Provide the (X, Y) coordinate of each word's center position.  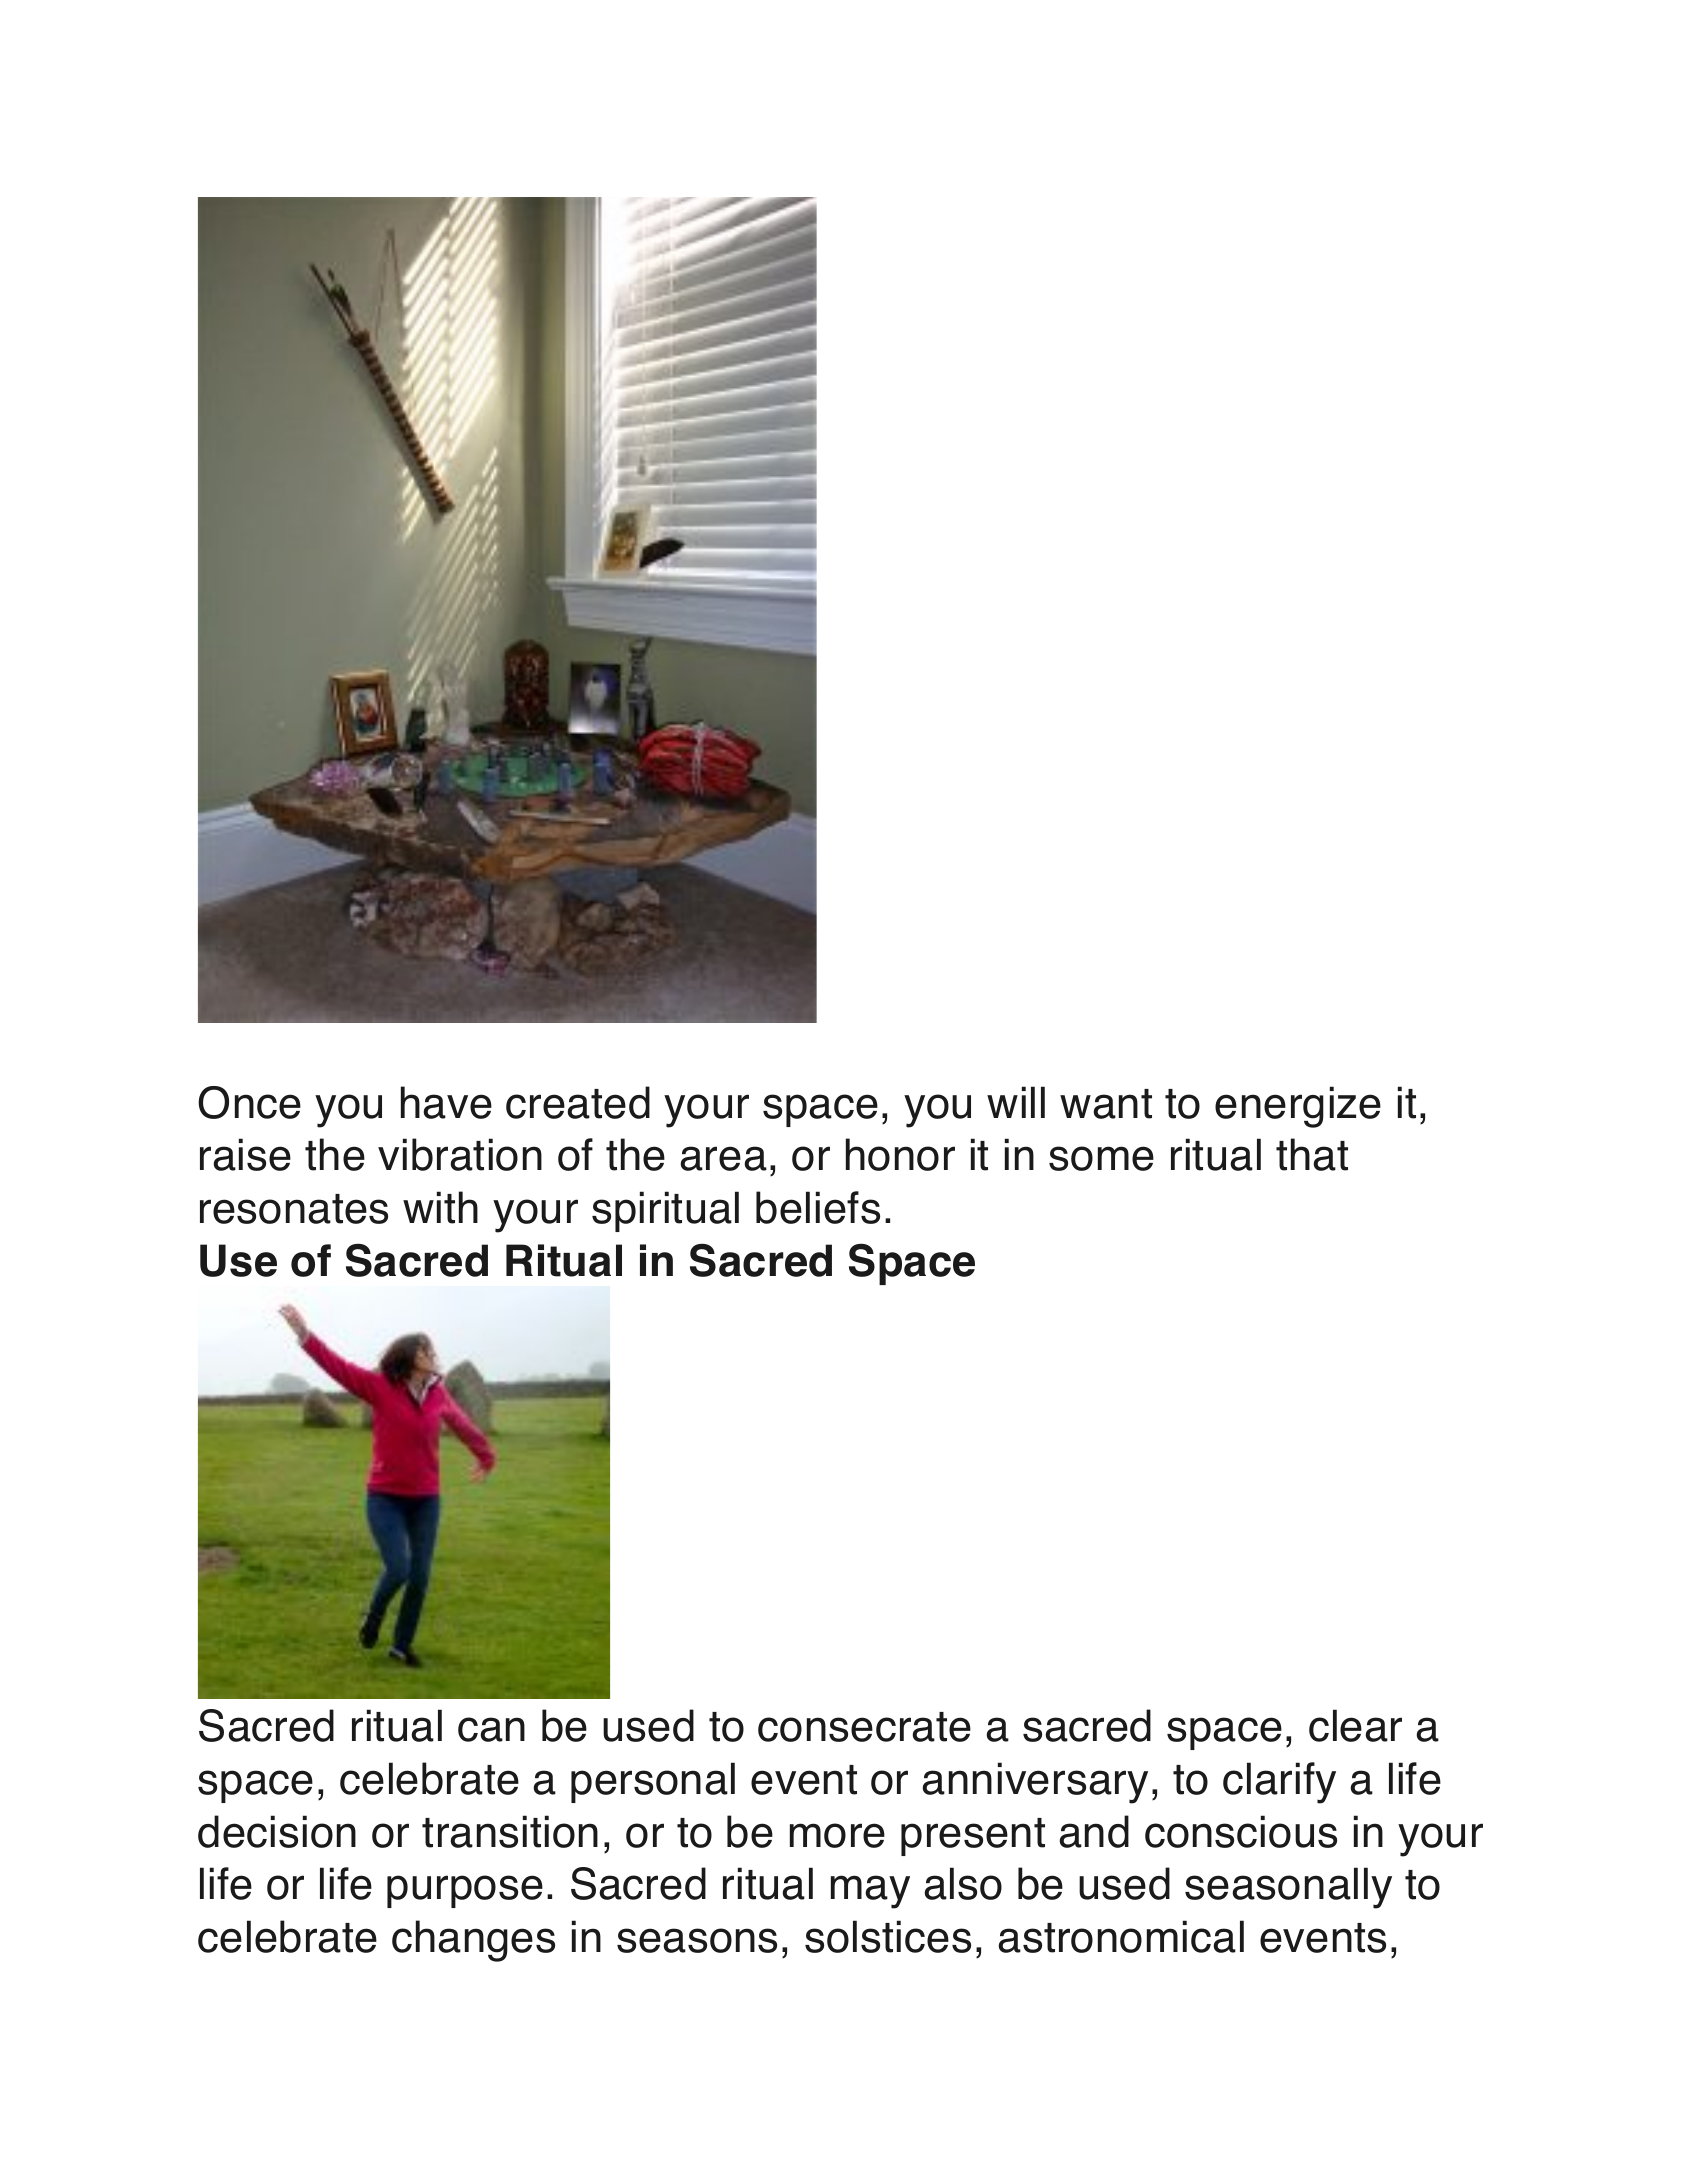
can (491, 1729)
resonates (294, 1209)
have (446, 1102)
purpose (465, 1891)
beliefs (818, 1207)
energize (1298, 1107)
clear (1355, 1725)
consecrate (864, 1727)
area (724, 1158)
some (1101, 1158)
